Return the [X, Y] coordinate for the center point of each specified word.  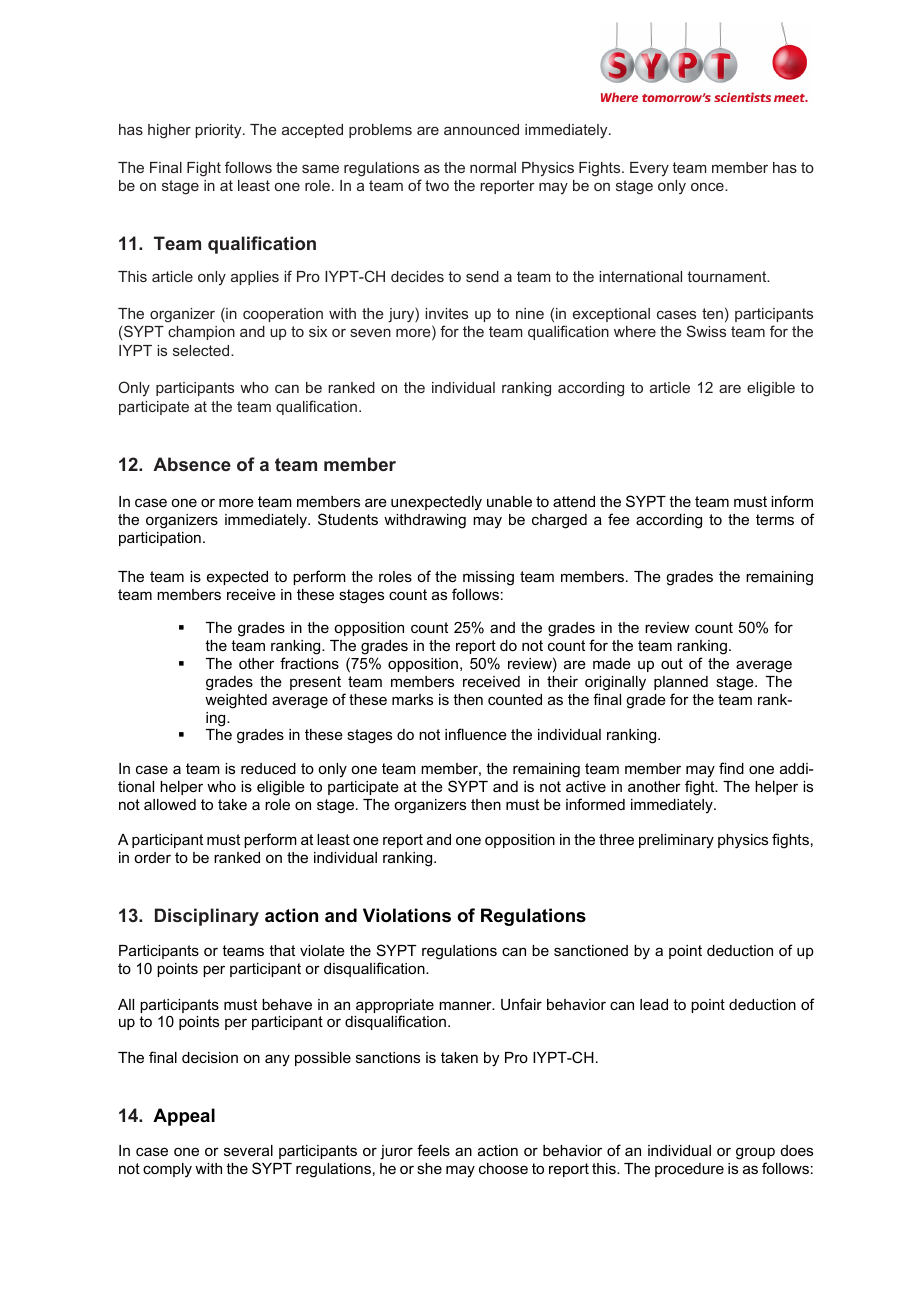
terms [775, 519]
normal [493, 167]
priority [219, 131]
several [248, 1150]
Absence [192, 464]
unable [509, 501]
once [708, 187]
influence [476, 734]
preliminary [676, 841]
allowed [170, 804]
